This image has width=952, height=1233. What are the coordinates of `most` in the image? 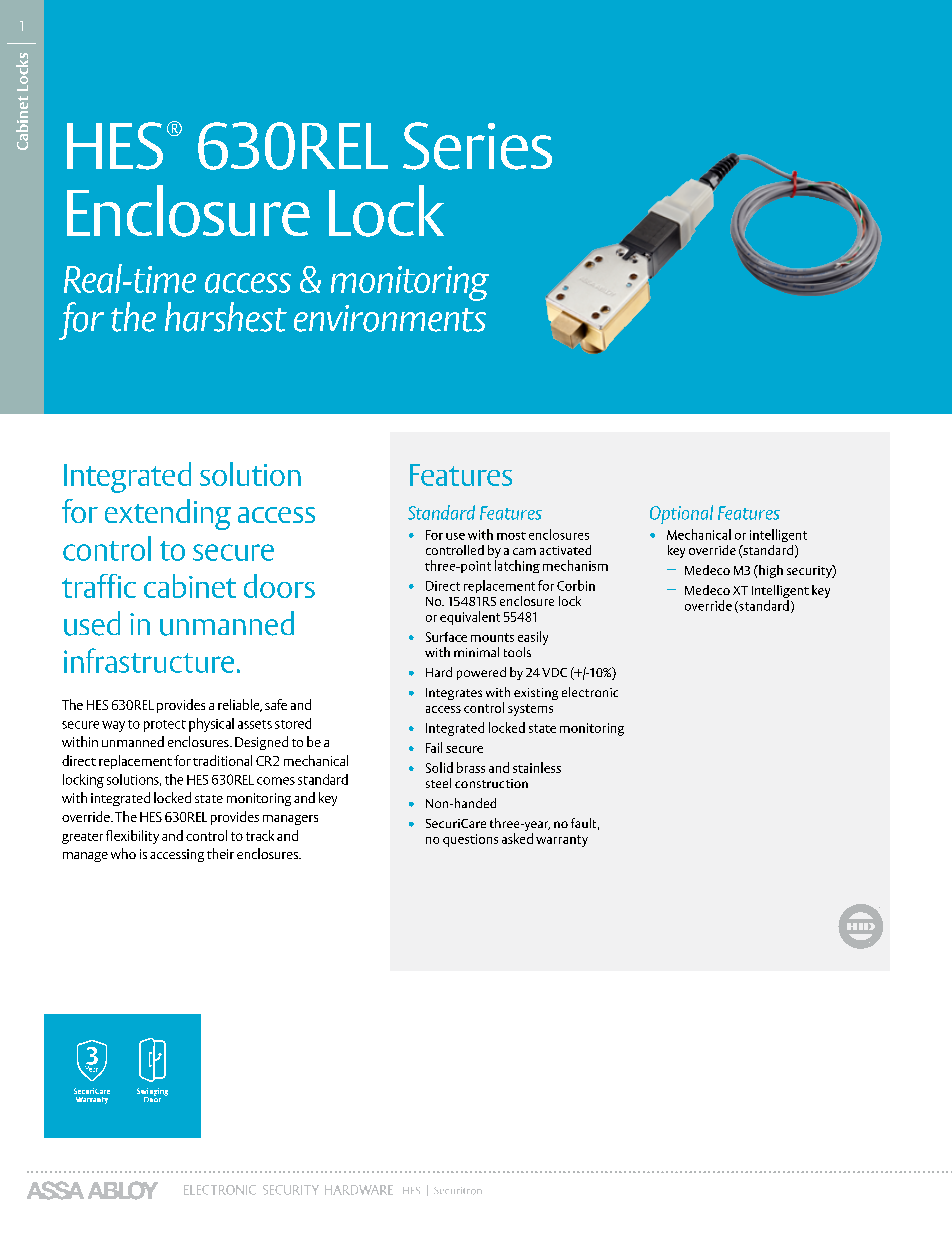 It's located at (511, 536).
